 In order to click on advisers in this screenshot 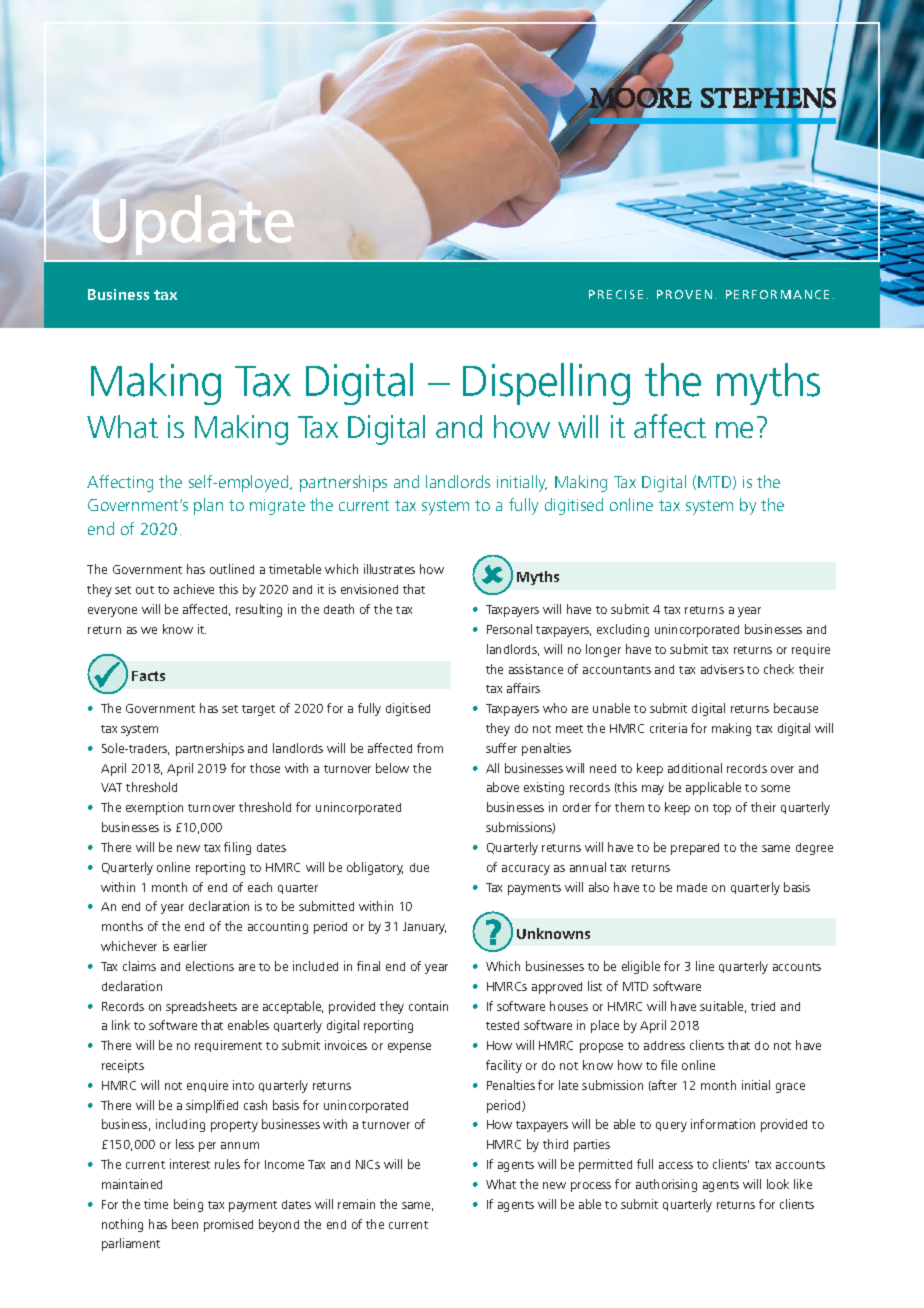, I will do `click(722, 669)`.
